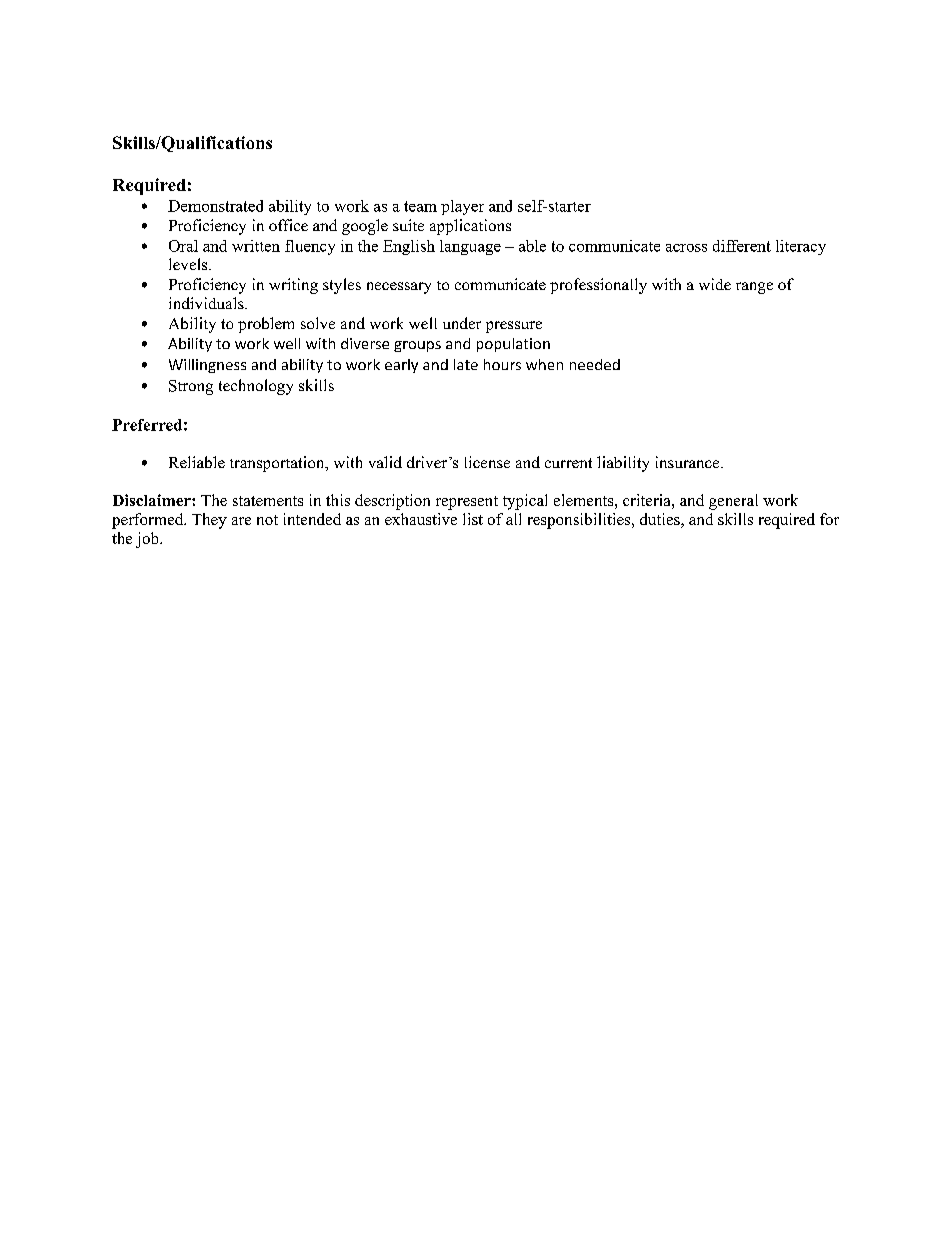 Image resolution: width=952 pixels, height=1233 pixels. I want to click on license, so click(487, 462).
